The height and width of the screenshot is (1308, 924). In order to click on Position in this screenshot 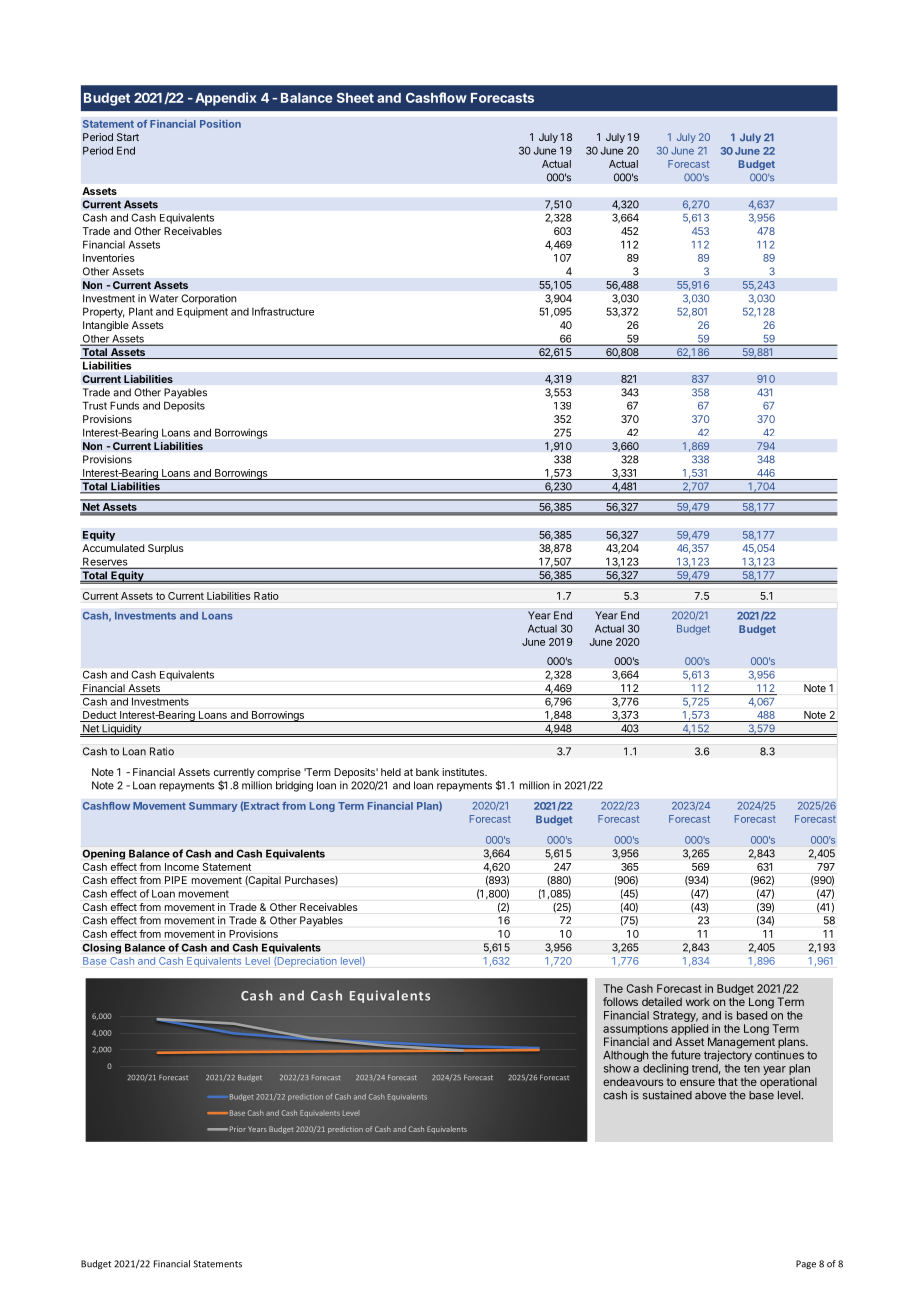, I will do `click(220, 124)`.
